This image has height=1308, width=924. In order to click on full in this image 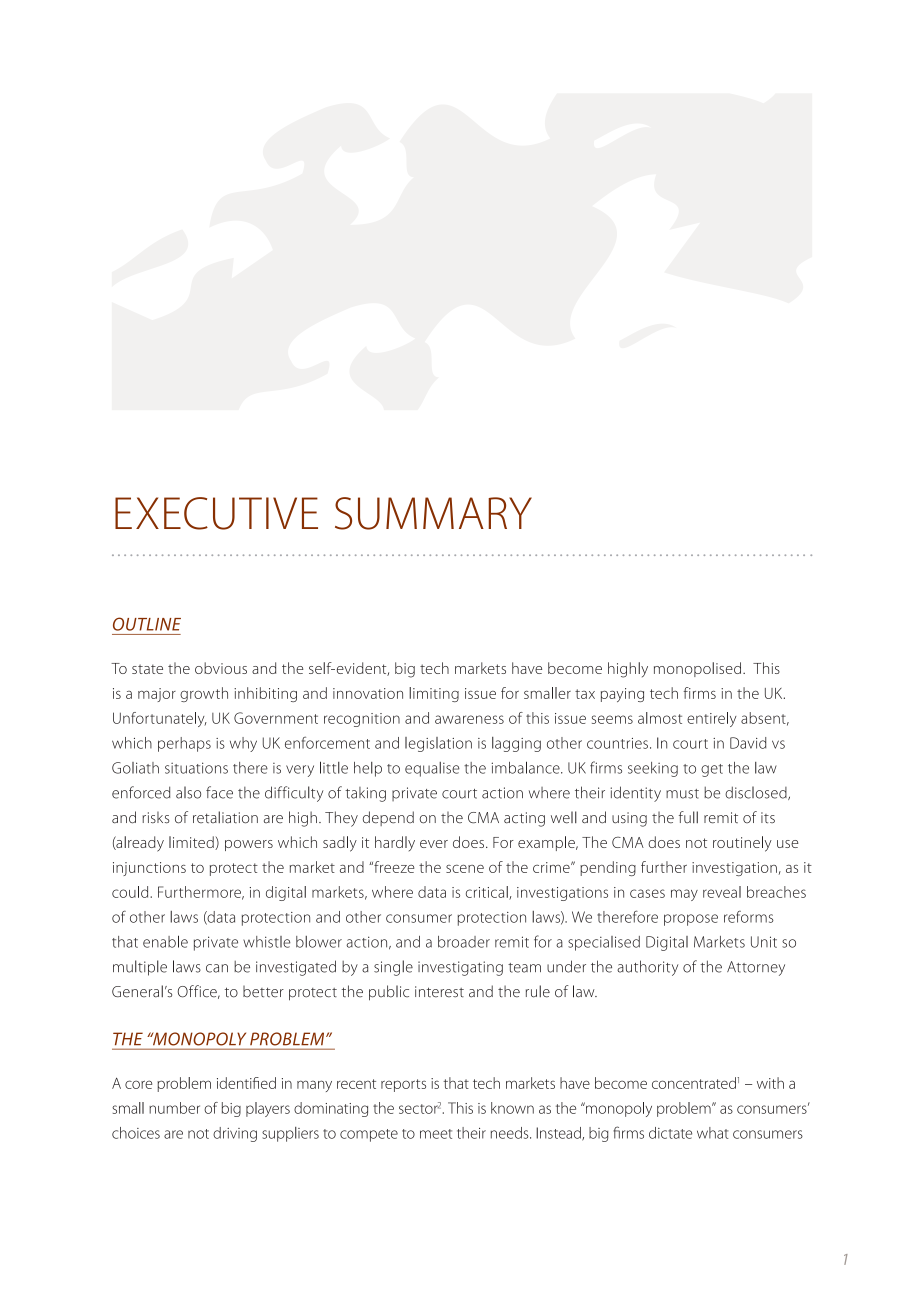, I will do `click(688, 817)`.
